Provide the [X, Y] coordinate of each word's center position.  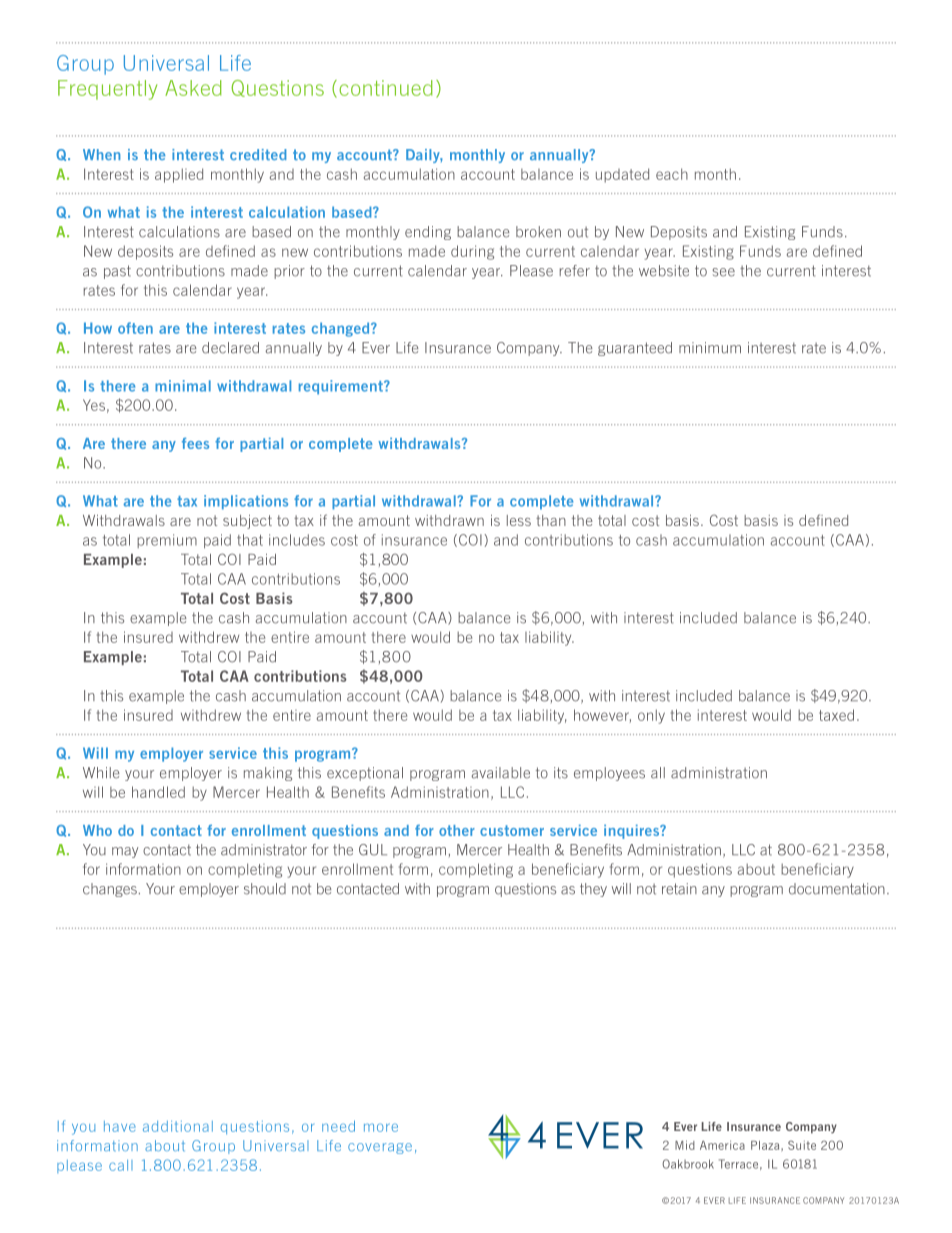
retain [679, 889]
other [457, 830]
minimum [710, 348]
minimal [183, 386]
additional [178, 1126]
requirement [342, 387]
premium [167, 541]
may [125, 852]
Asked [193, 88]
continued [385, 88]
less [519, 520]
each [672, 174]
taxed [836, 715]
